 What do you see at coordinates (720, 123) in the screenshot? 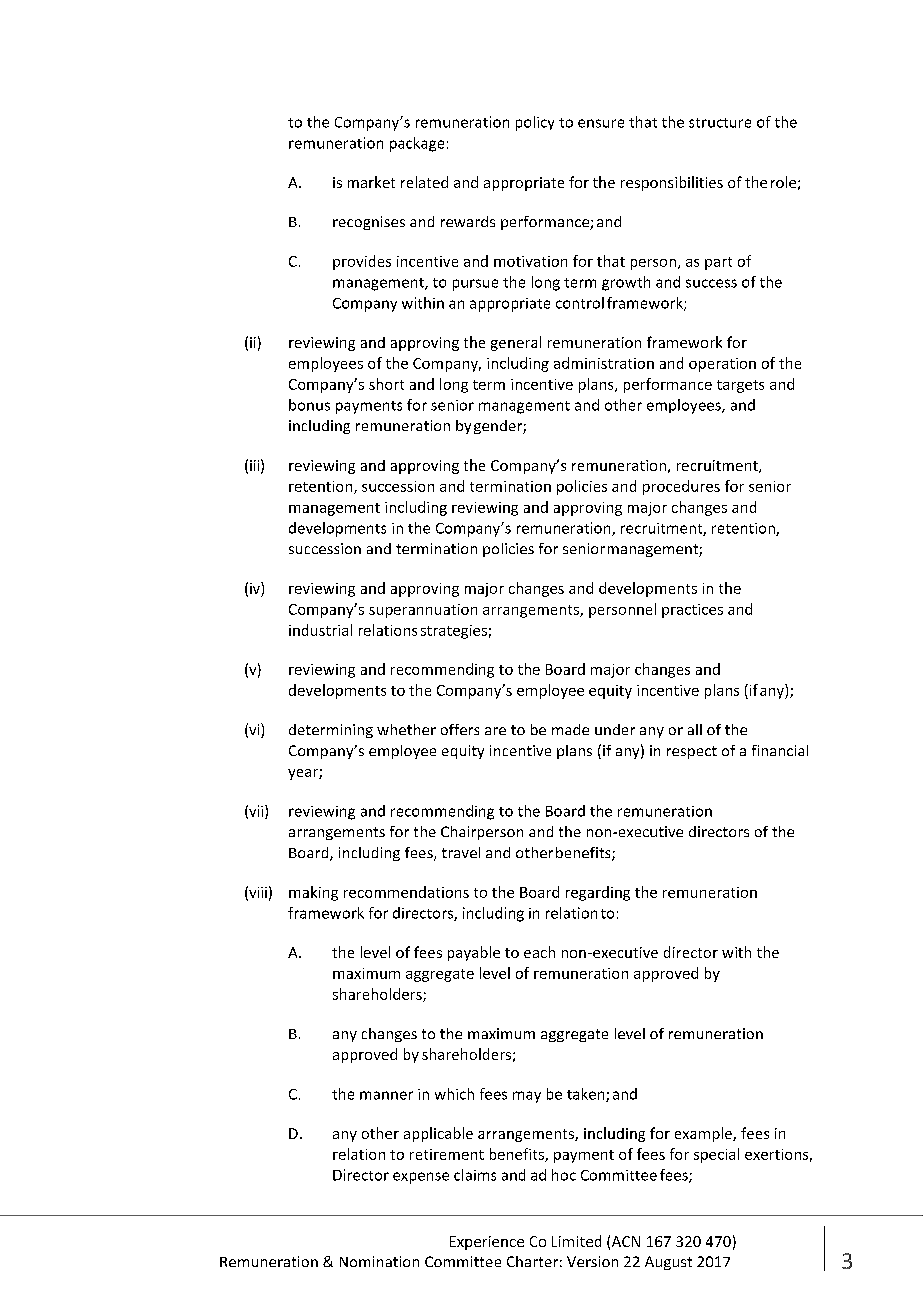
I see `structure` at bounding box center [720, 123].
